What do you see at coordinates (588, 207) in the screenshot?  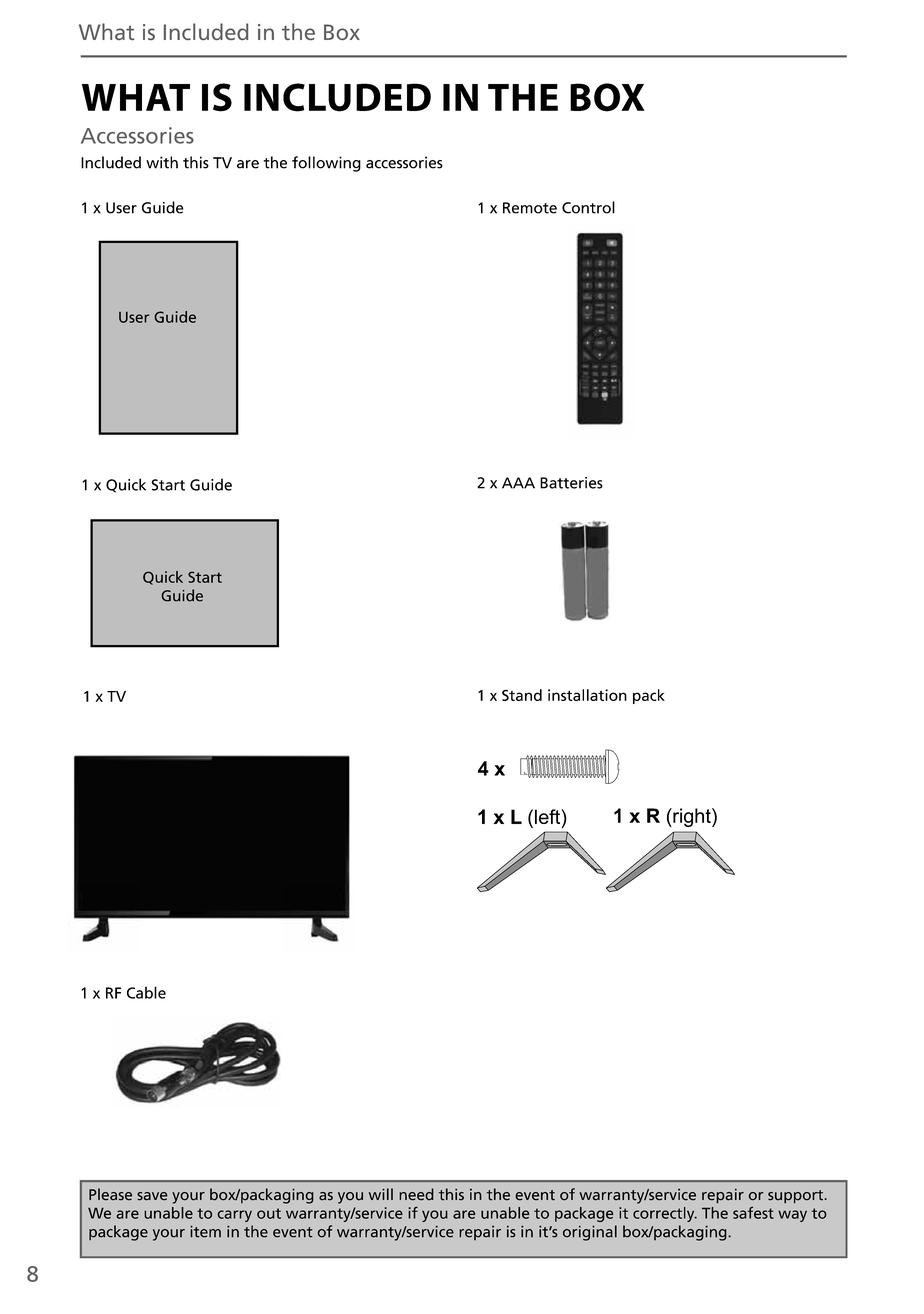 I see `Control` at bounding box center [588, 207].
